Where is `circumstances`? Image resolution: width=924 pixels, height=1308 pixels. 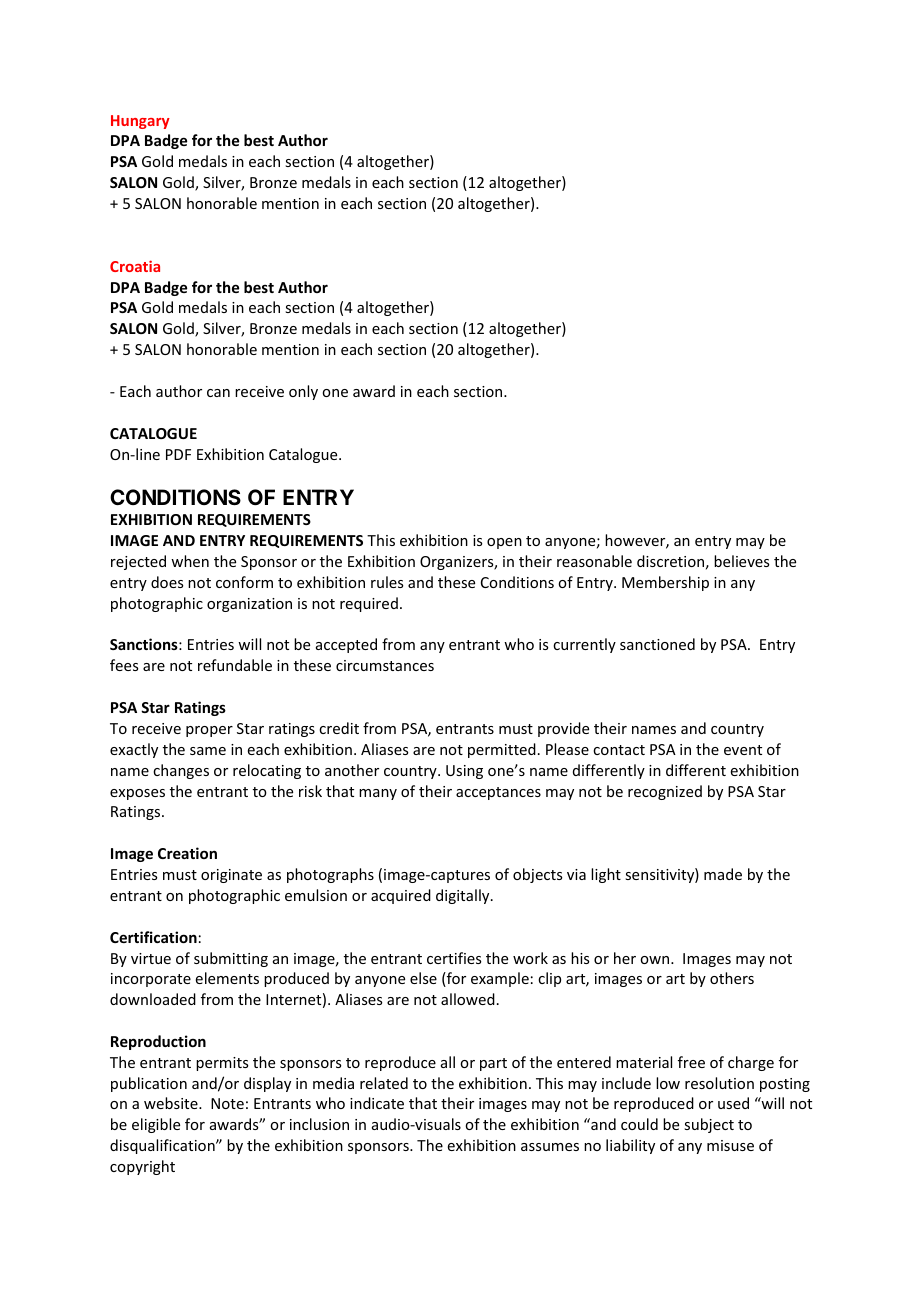 circumstances is located at coordinates (385, 665).
